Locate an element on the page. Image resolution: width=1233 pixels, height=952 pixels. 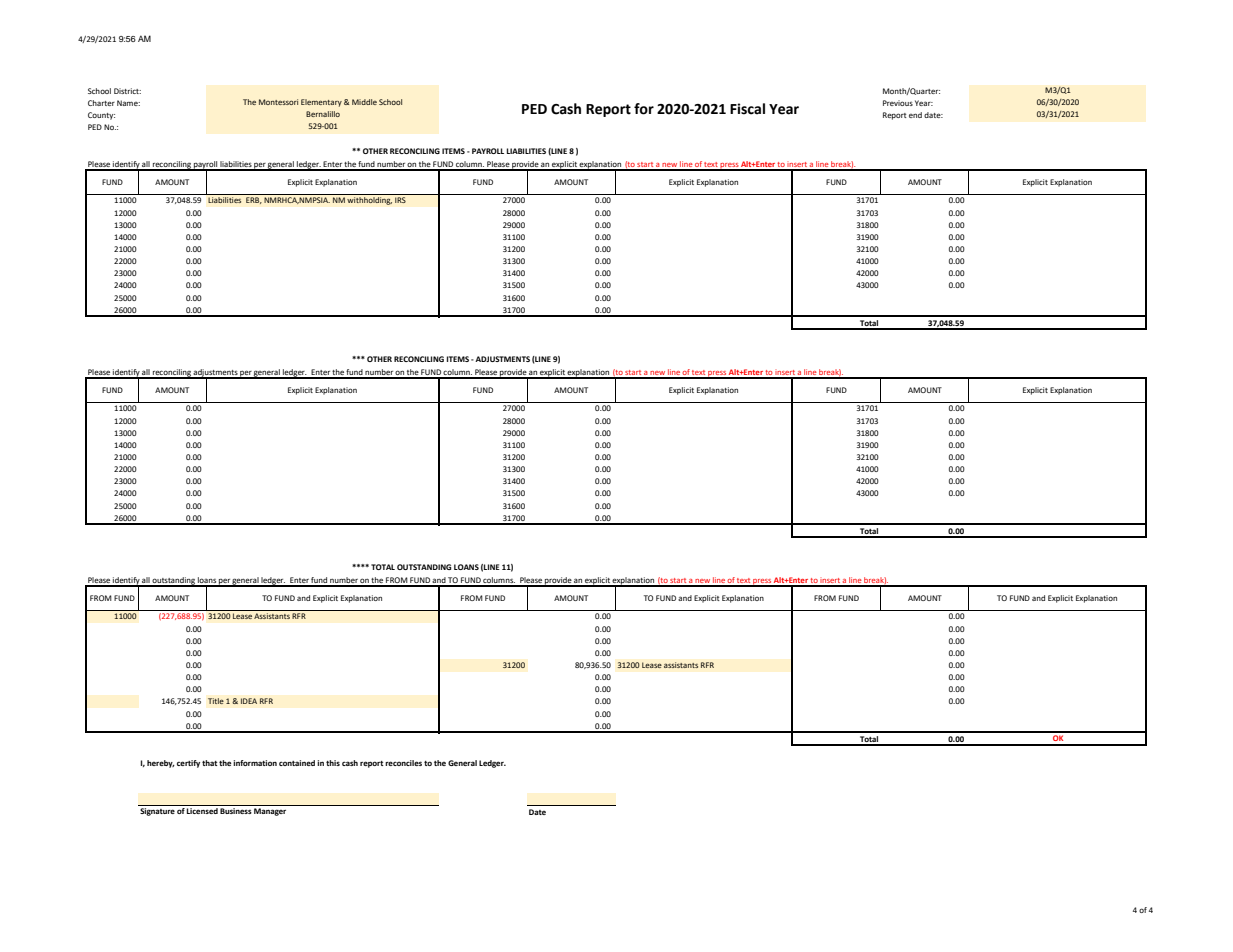
withholding is located at coordinates (369, 201).
